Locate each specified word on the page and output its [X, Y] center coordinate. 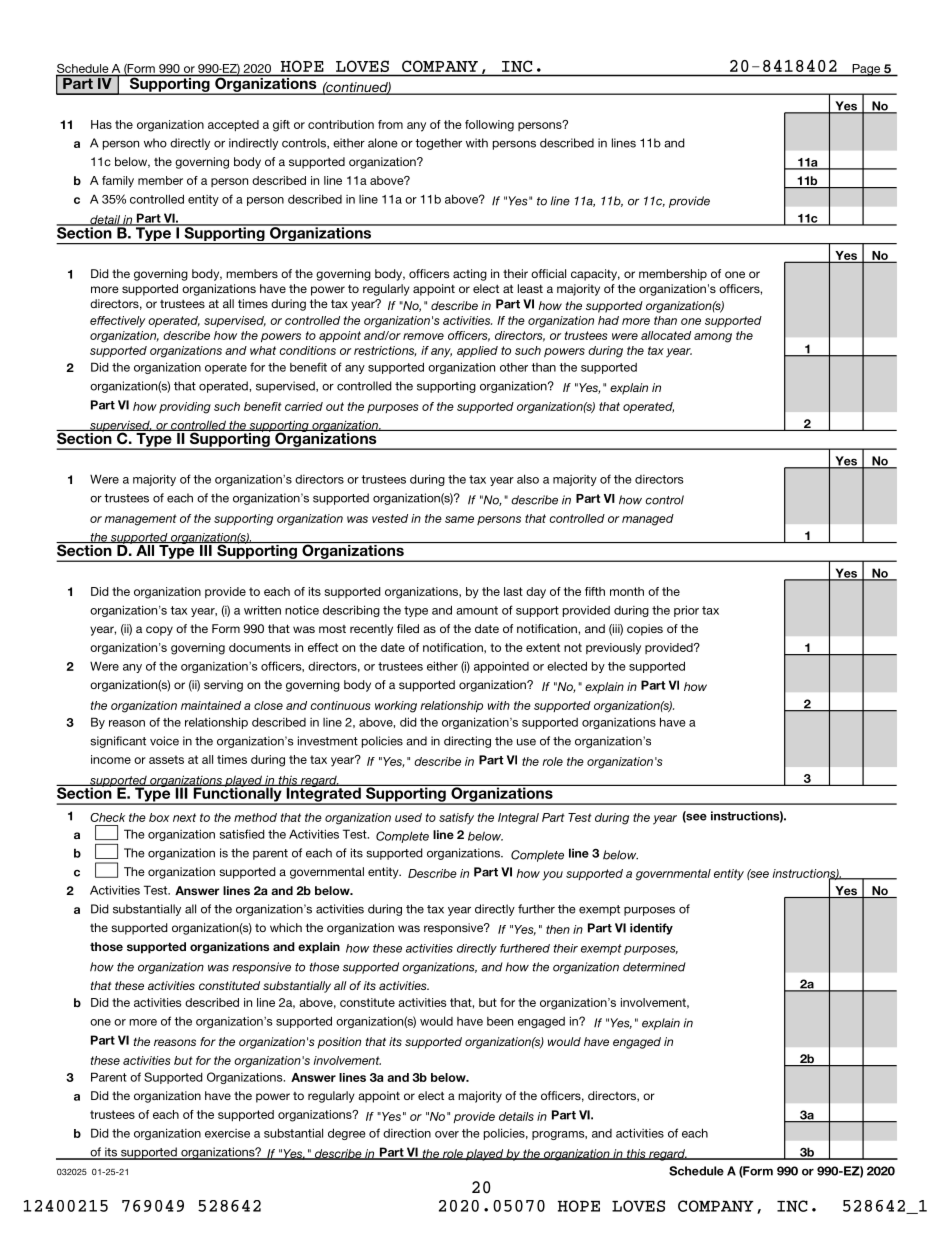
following [489, 126]
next [184, 817]
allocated [666, 335]
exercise [227, 1133]
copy [159, 631]
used [408, 817]
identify [651, 929]
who [155, 143]
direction [407, 1133]
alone [383, 143]
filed [408, 628]
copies [645, 630]
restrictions [385, 351]
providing [185, 408]
